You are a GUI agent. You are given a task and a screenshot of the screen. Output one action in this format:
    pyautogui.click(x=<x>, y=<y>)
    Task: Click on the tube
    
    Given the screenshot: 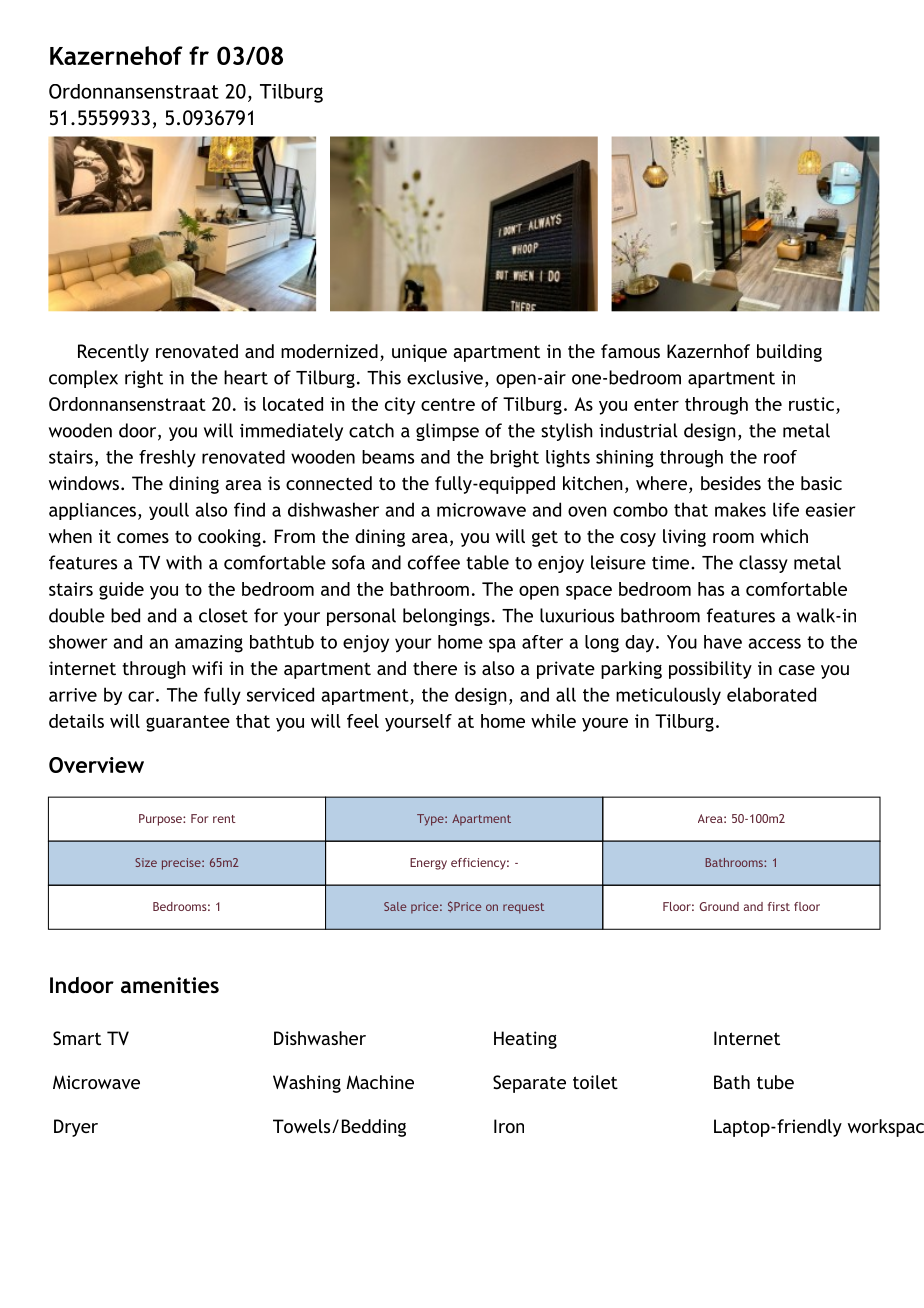 What is the action you would take?
    pyautogui.click(x=775, y=1082)
